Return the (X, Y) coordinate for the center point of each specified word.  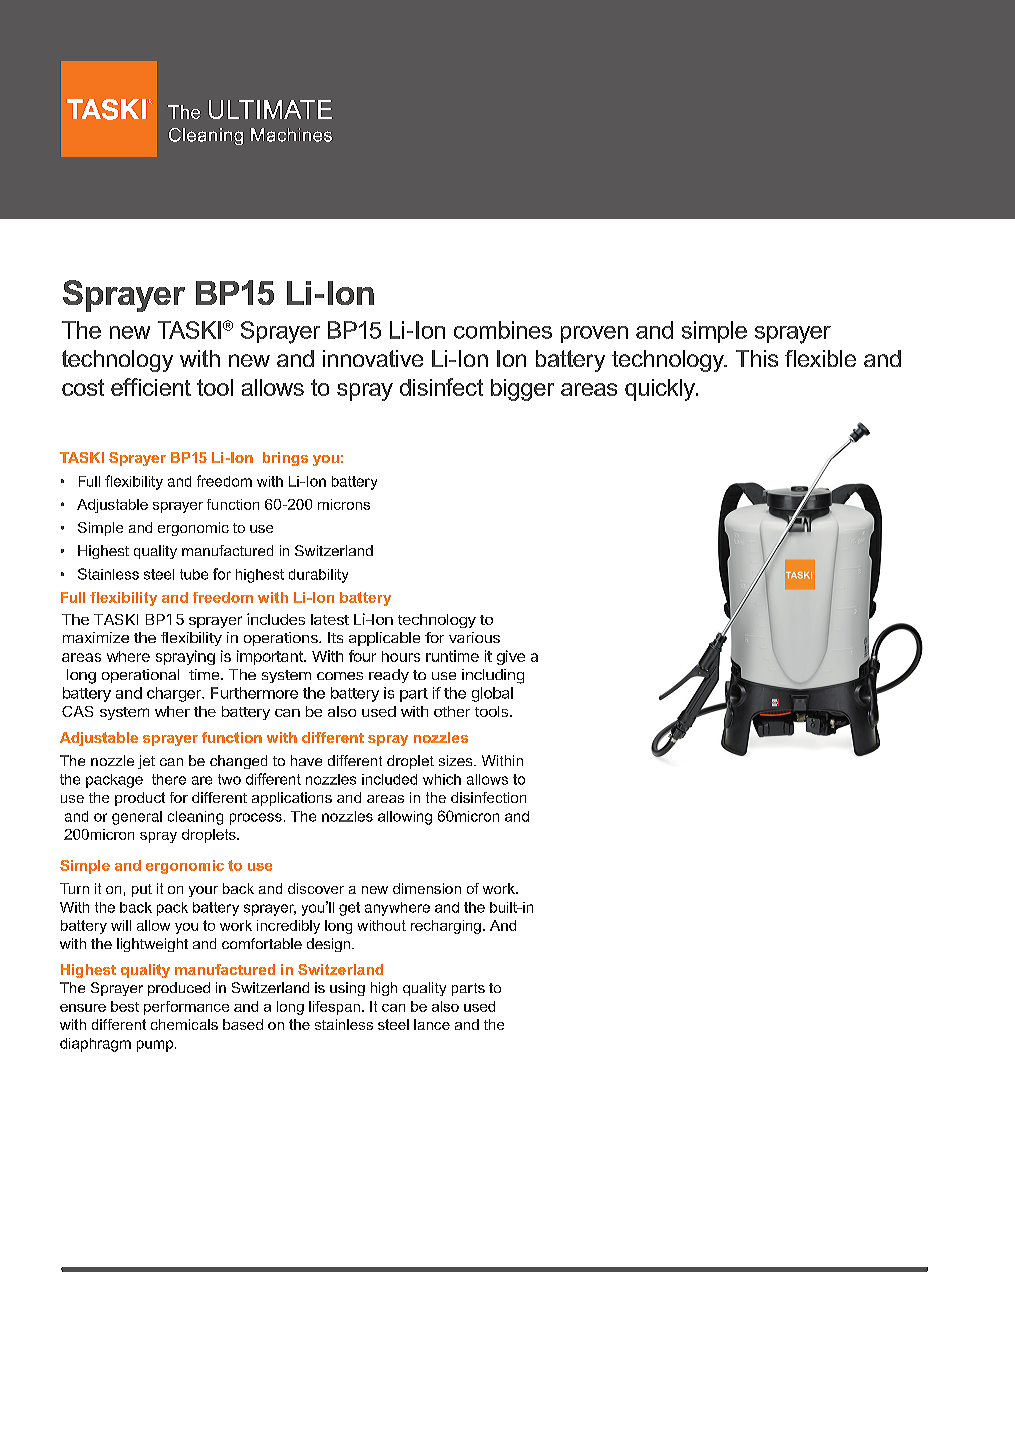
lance (432, 1024)
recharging (446, 927)
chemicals (184, 1024)
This (757, 358)
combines (503, 330)
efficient (151, 387)
